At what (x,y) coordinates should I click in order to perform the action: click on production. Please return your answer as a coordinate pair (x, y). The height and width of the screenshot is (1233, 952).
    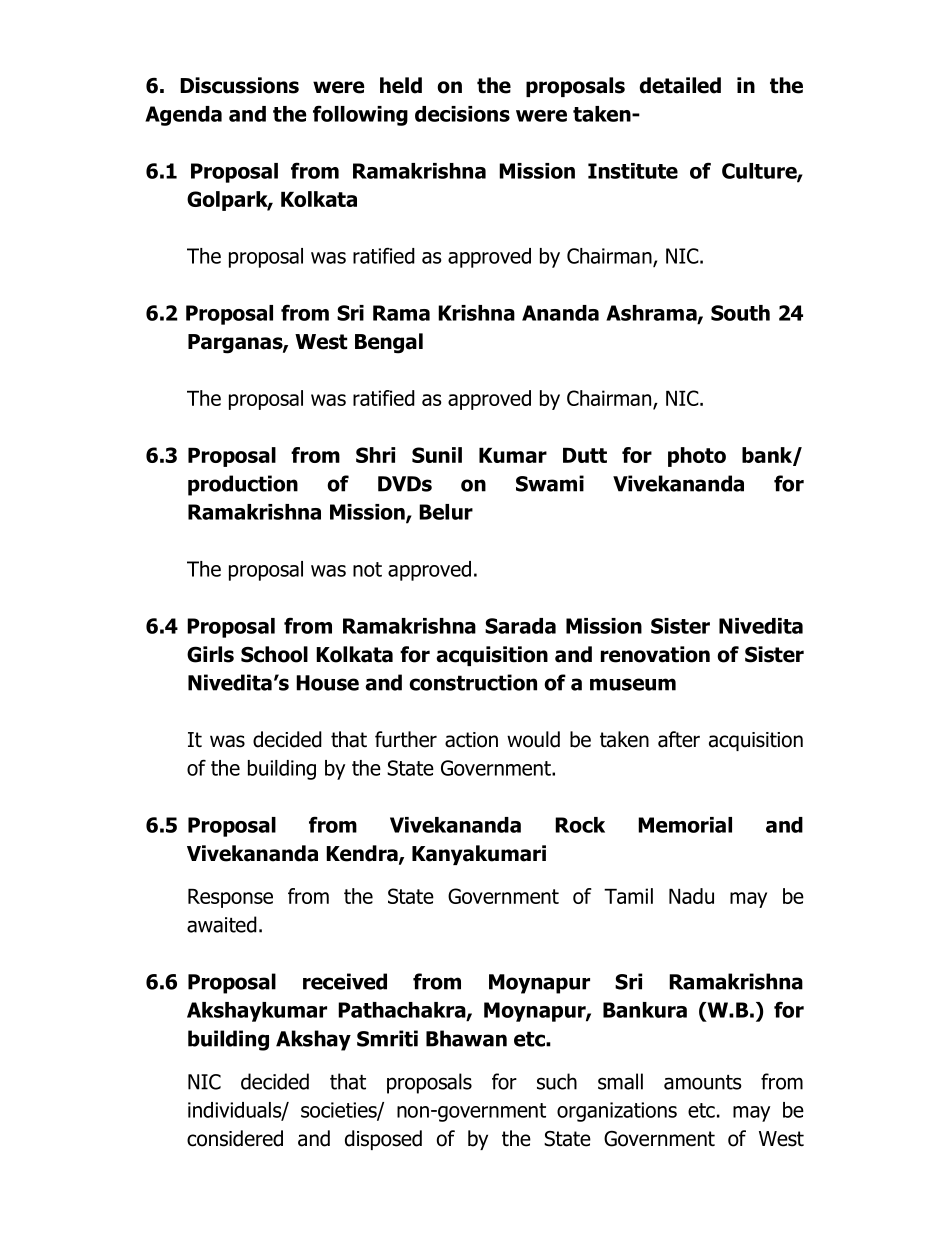
    Looking at the image, I should click on (243, 485).
